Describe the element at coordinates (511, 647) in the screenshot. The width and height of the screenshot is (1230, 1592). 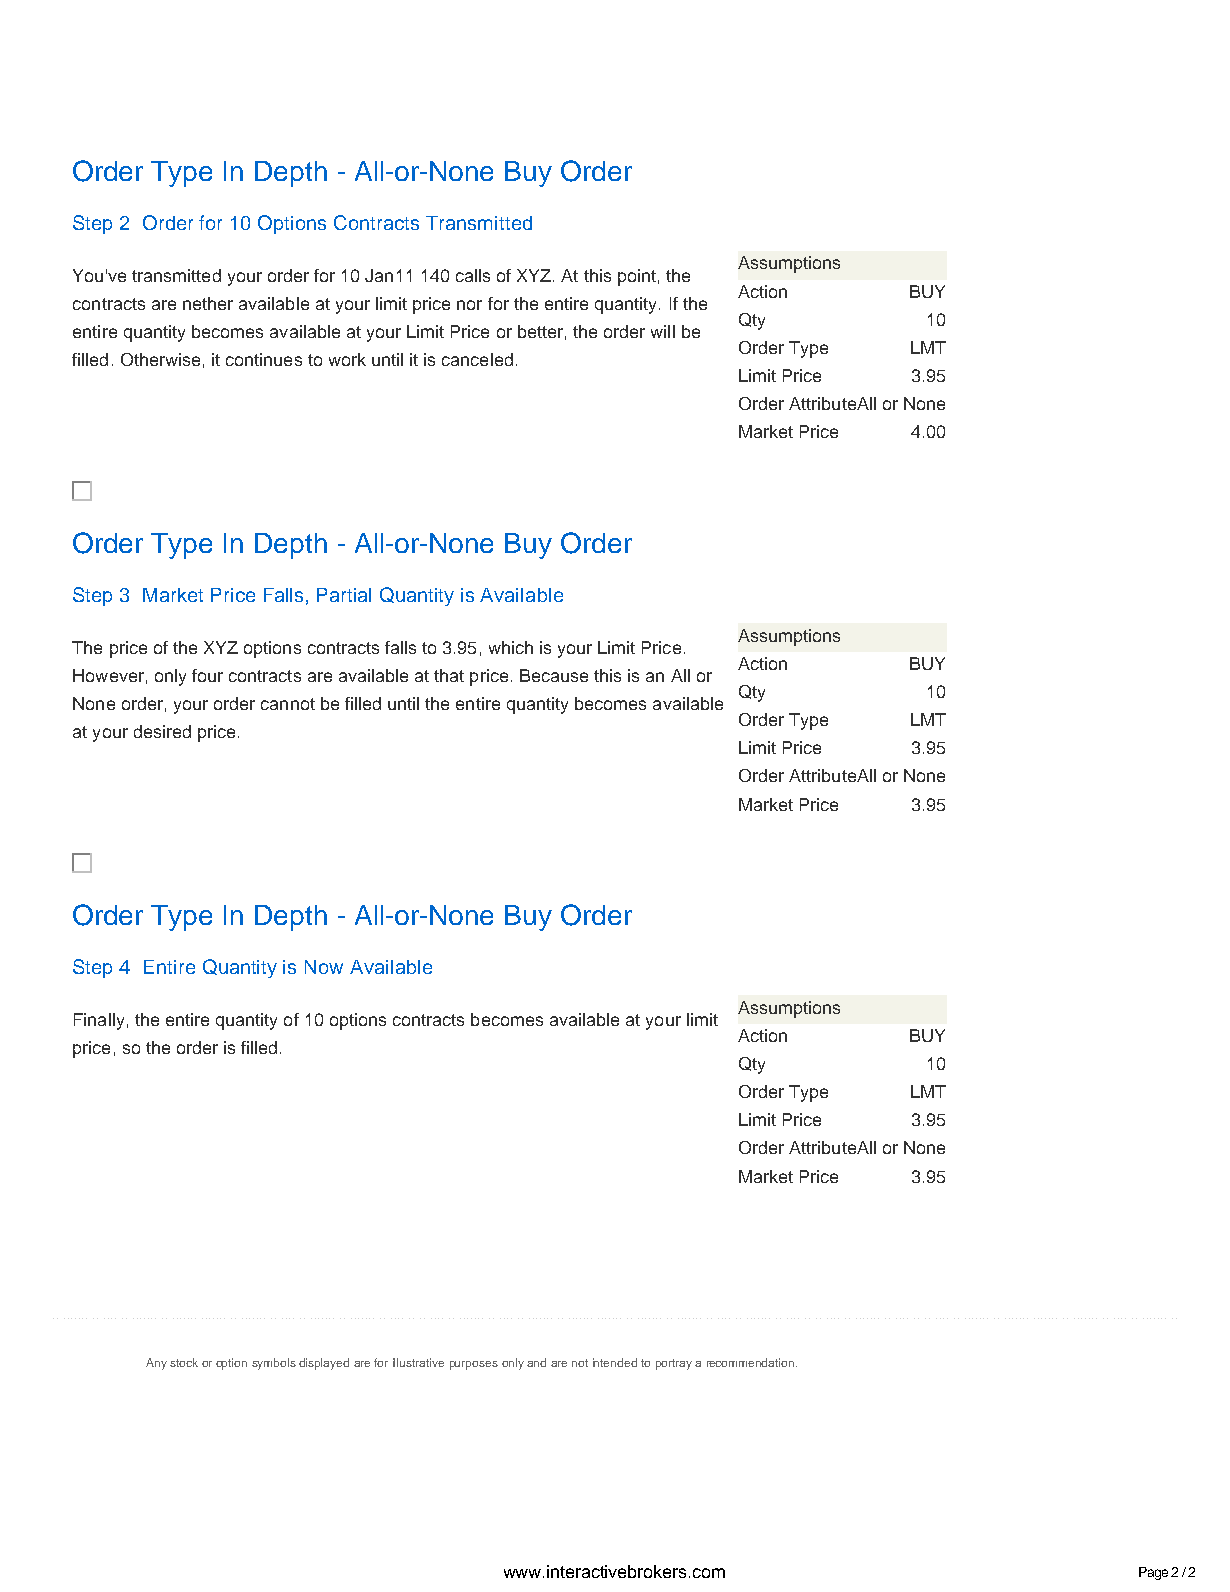
I see `which` at that location.
